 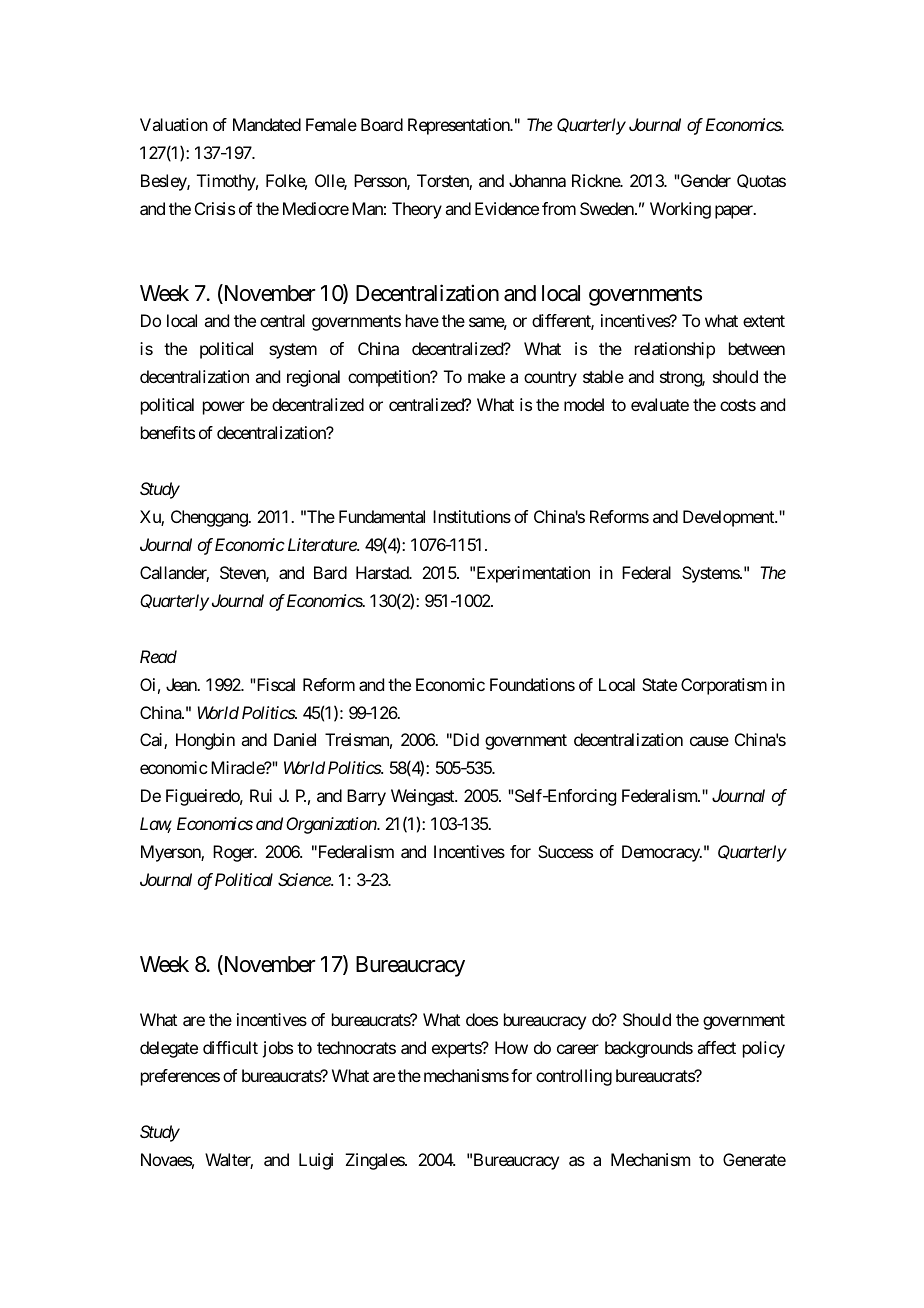 What do you see at coordinates (316, 1161) in the page?
I see `Luigi` at bounding box center [316, 1161].
